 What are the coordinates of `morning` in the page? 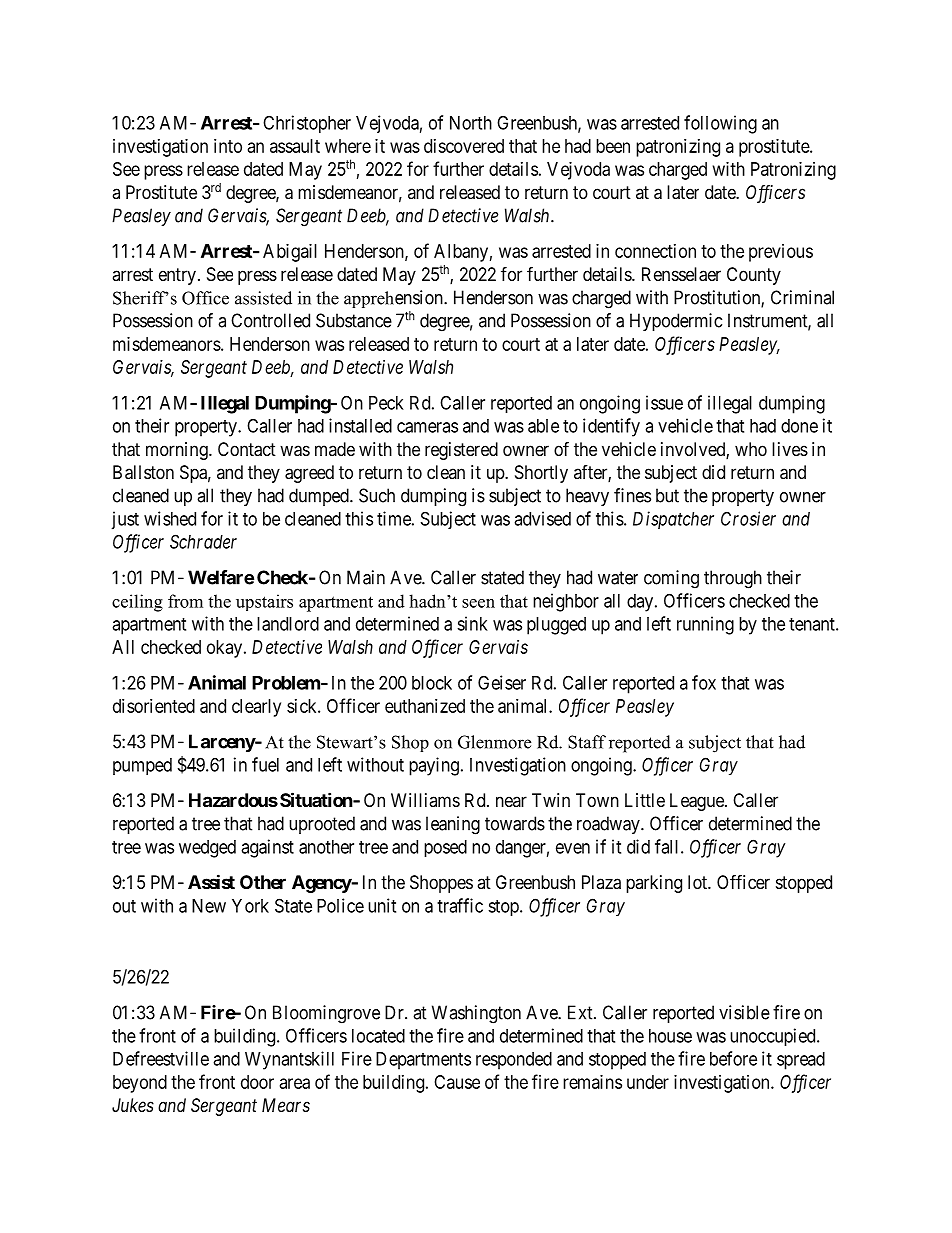 It's located at (178, 451).
